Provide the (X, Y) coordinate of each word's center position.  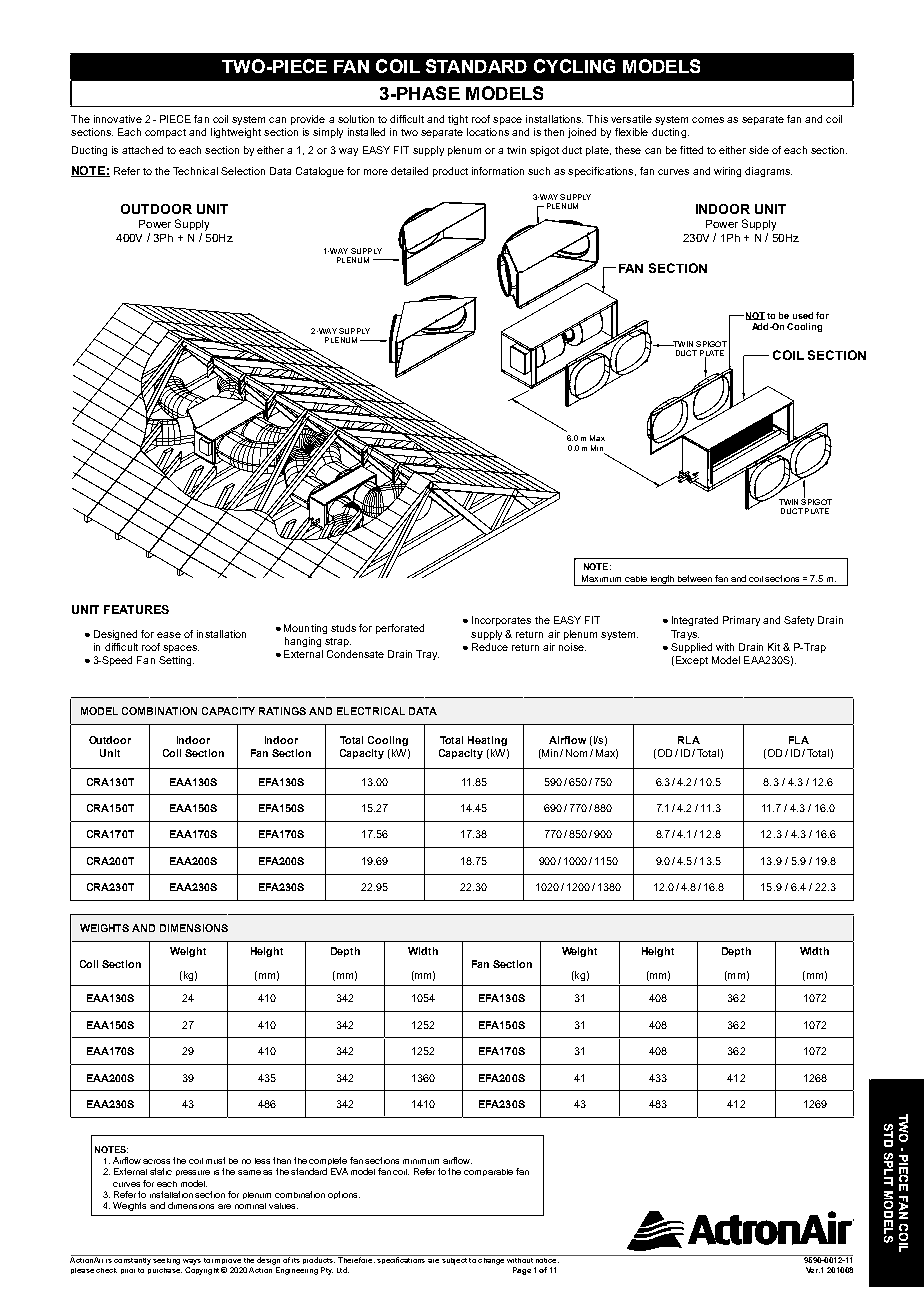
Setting (176, 661)
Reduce (490, 647)
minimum (421, 1161)
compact (165, 133)
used (803, 315)
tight (458, 120)
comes (708, 120)
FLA (799, 740)
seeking (166, 1260)
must (215, 1160)
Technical (195, 171)
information (498, 171)
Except (690, 661)
